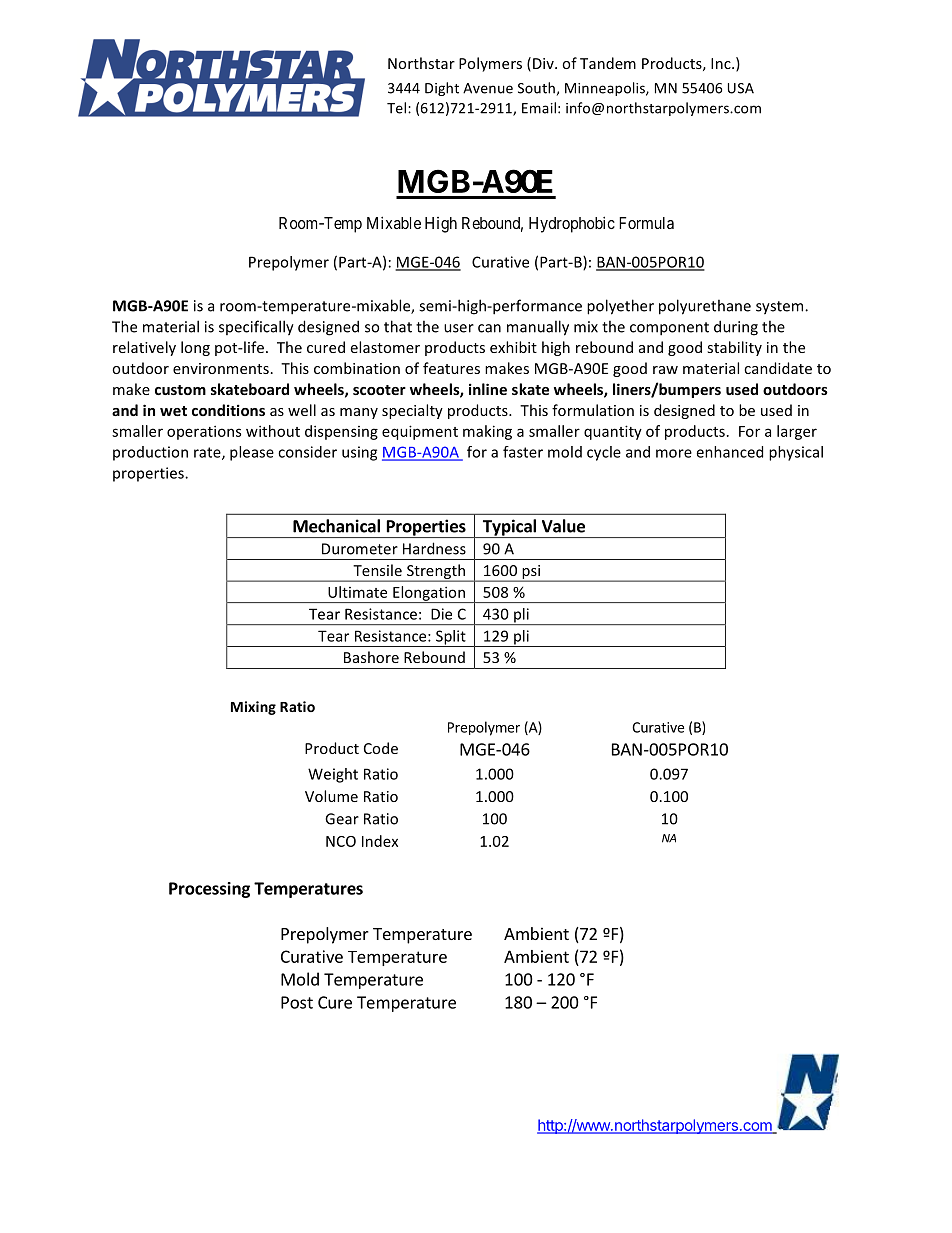 This page has width=952, height=1233. I want to click on Typical, so click(509, 528).
